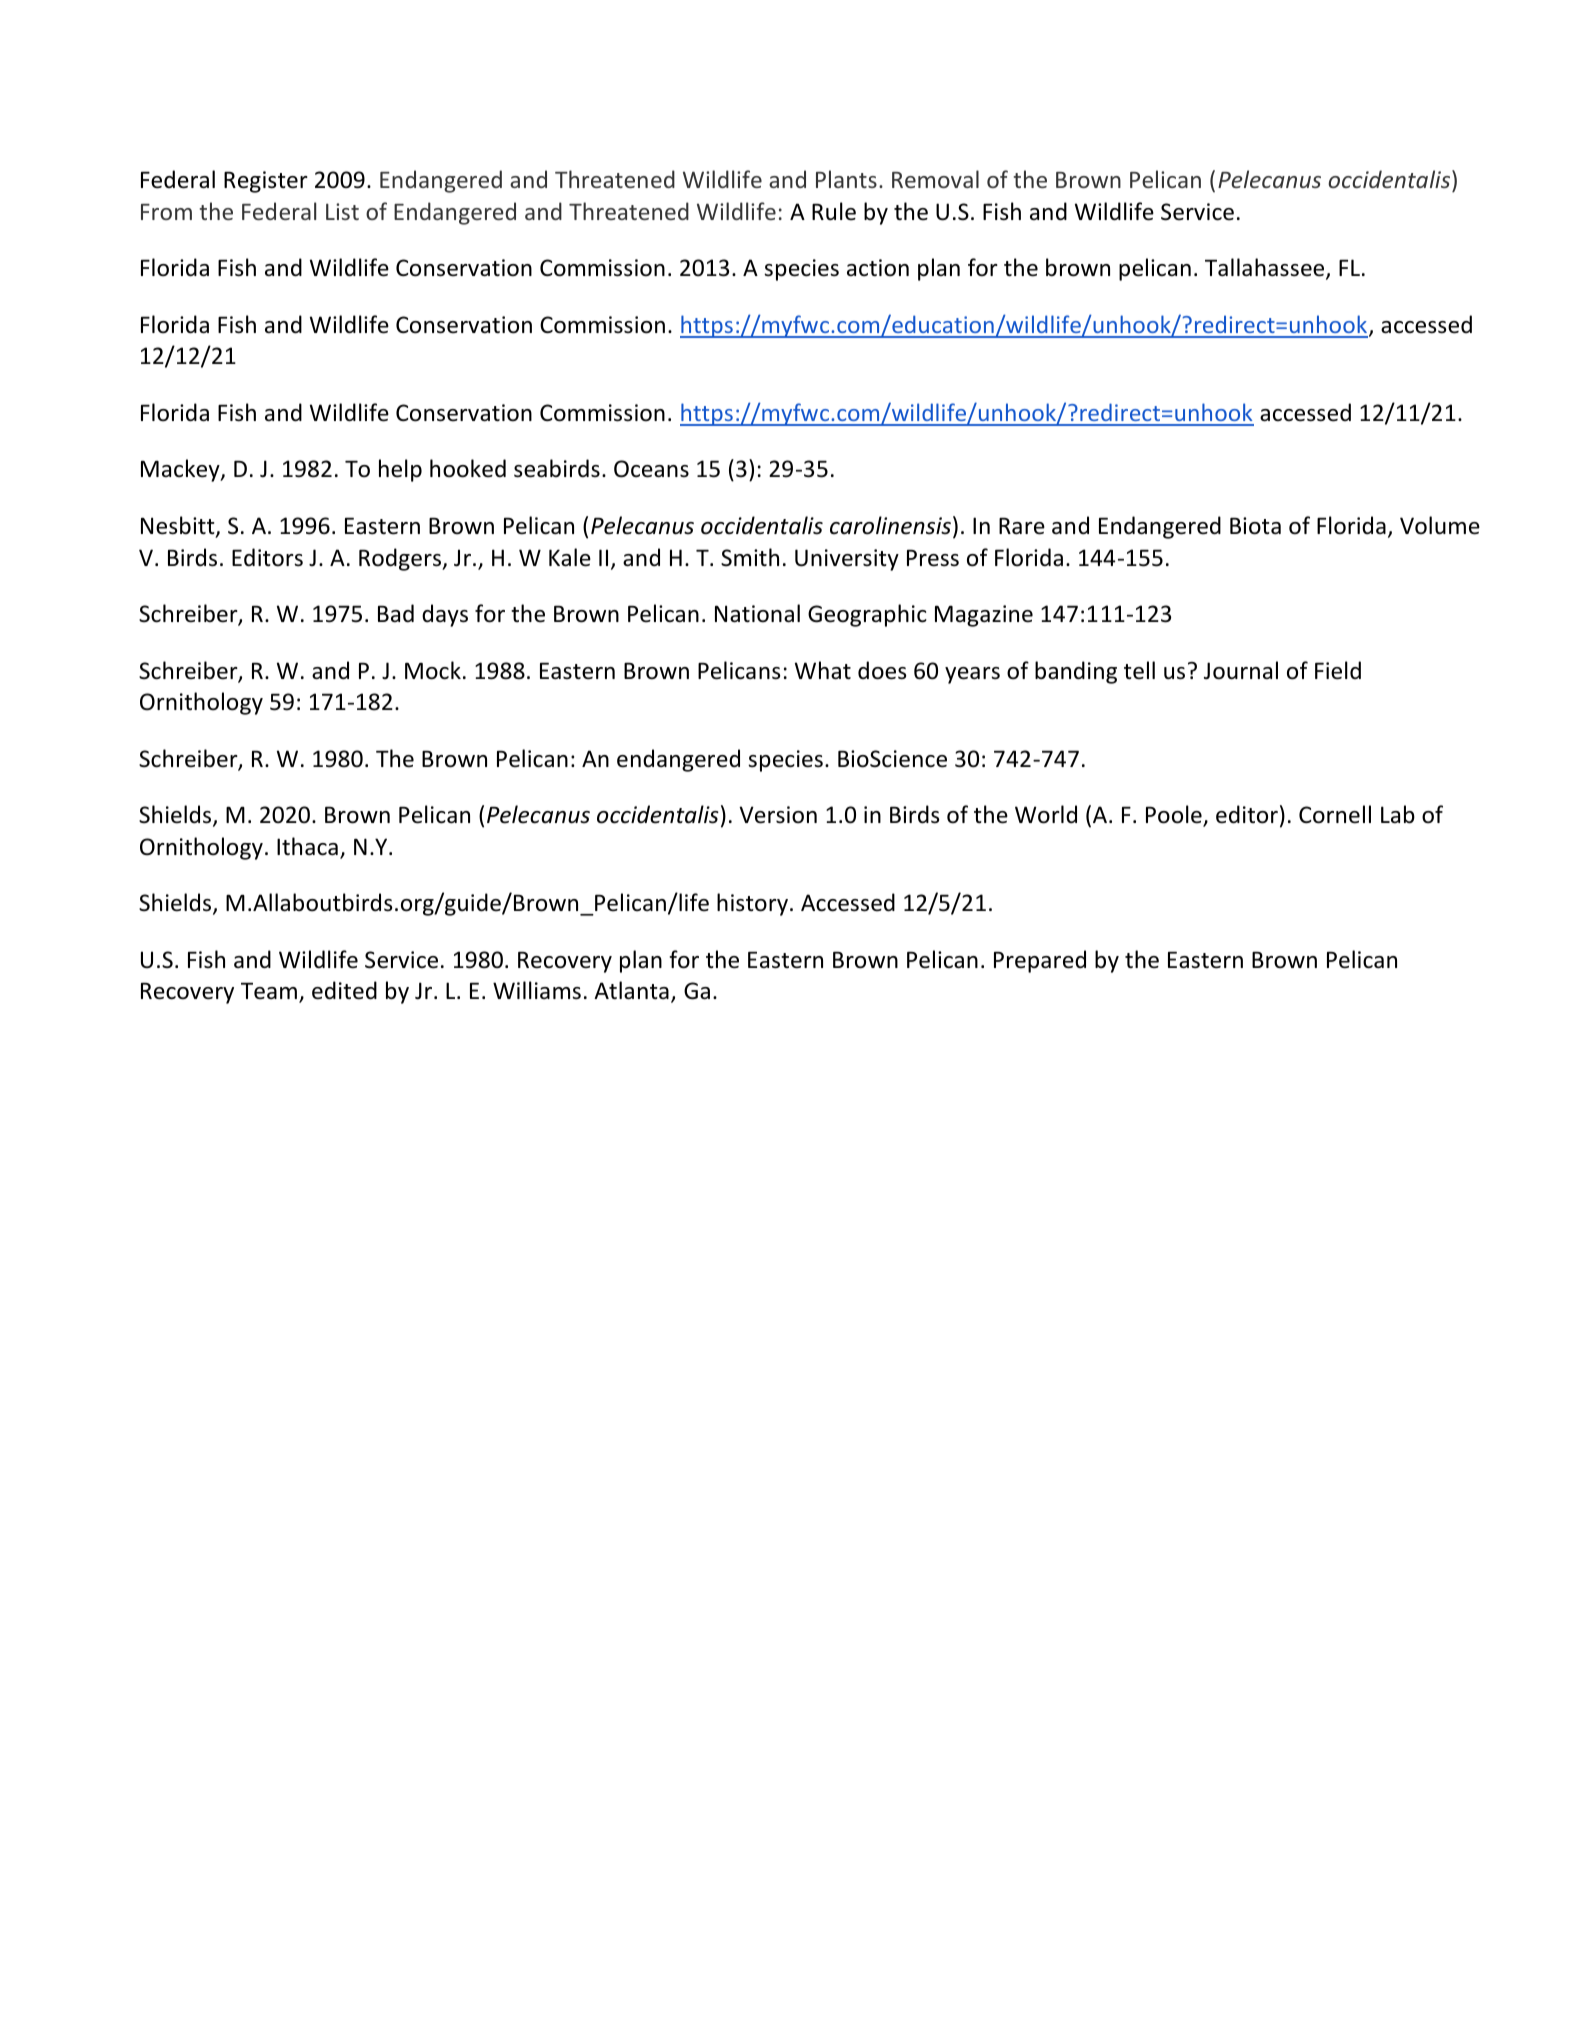  What do you see at coordinates (433, 670) in the document?
I see `Mock` at bounding box center [433, 670].
